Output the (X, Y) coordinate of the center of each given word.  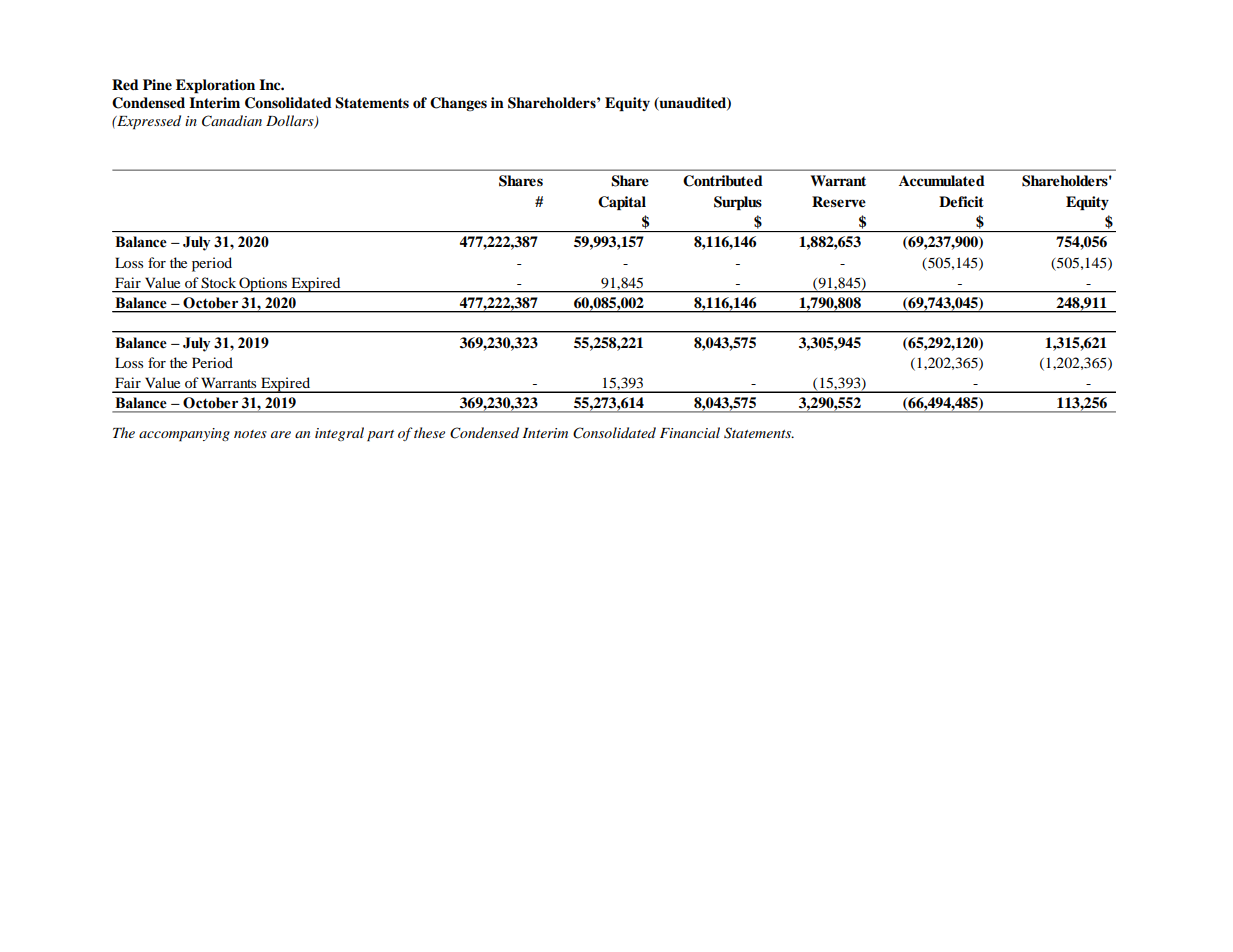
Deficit (961, 201)
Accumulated (942, 181)
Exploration (215, 86)
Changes (458, 104)
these (429, 432)
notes (250, 434)
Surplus (738, 203)
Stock (218, 283)
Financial (690, 432)
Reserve (839, 202)
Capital (622, 203)
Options (263, 285)
